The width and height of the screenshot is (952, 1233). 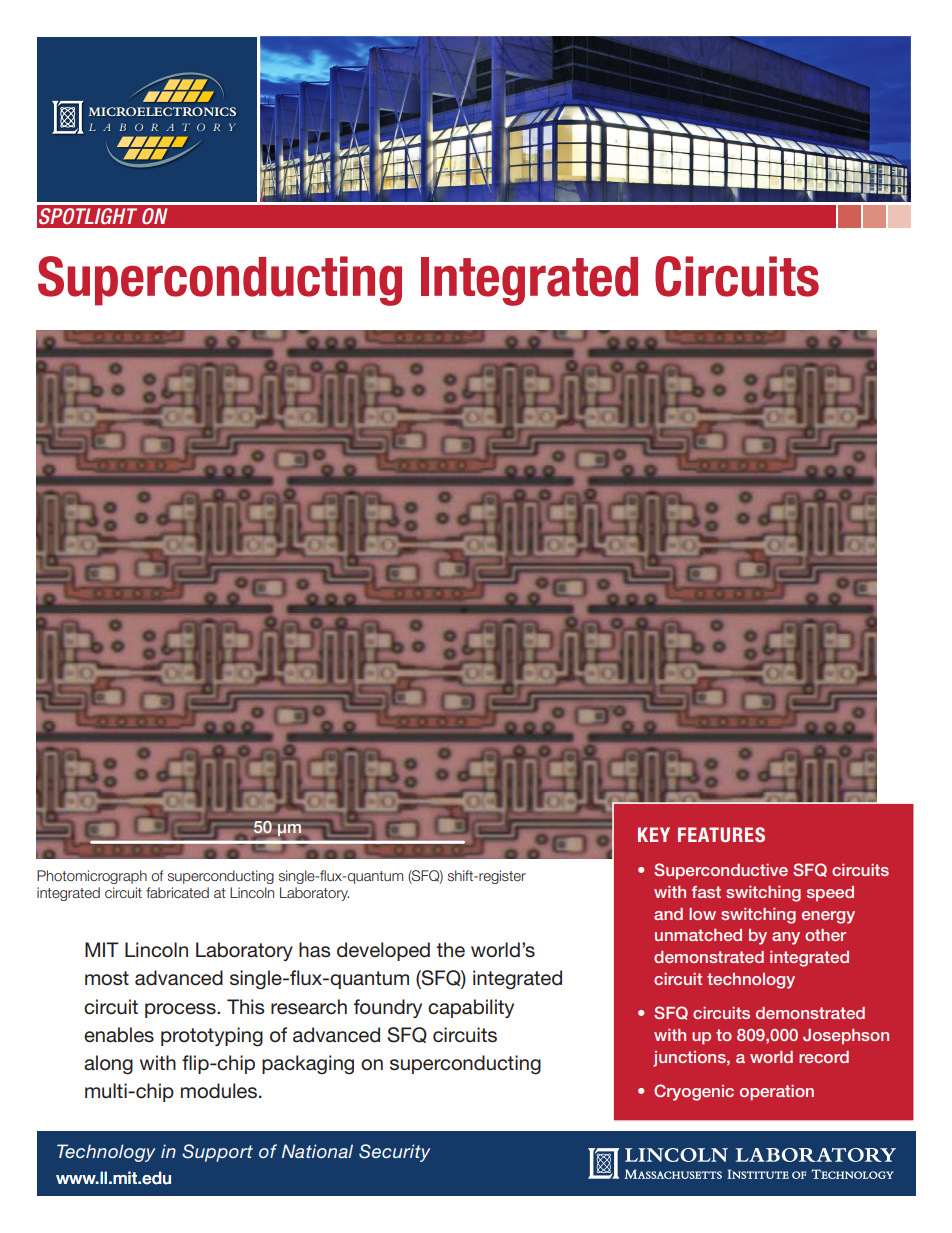 What do you see at coordinates (830, 893) in the screenshot?
I see `speed` at bounding box center [830, 893].
